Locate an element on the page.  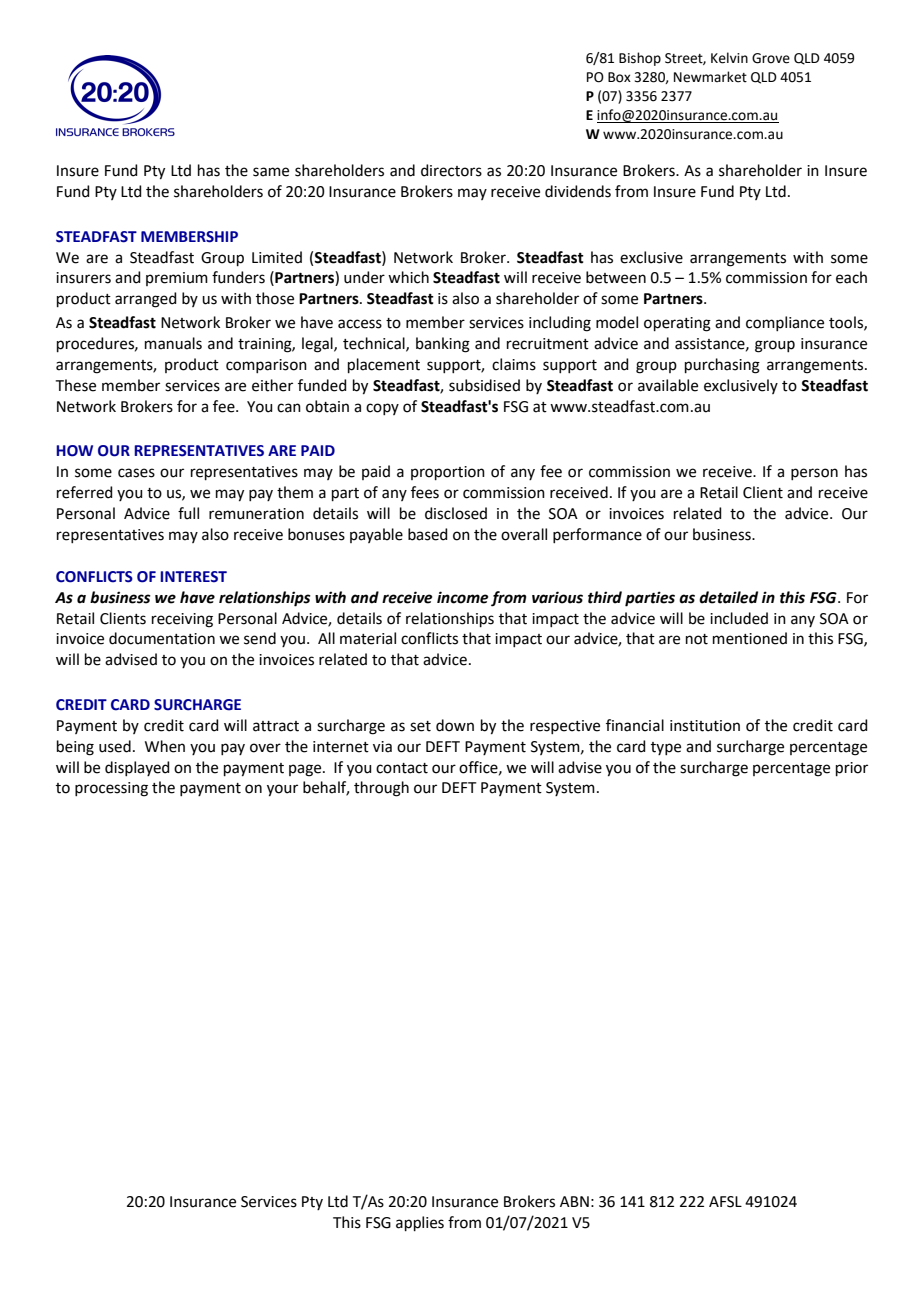
processing is located at coordinates (111, 789).
